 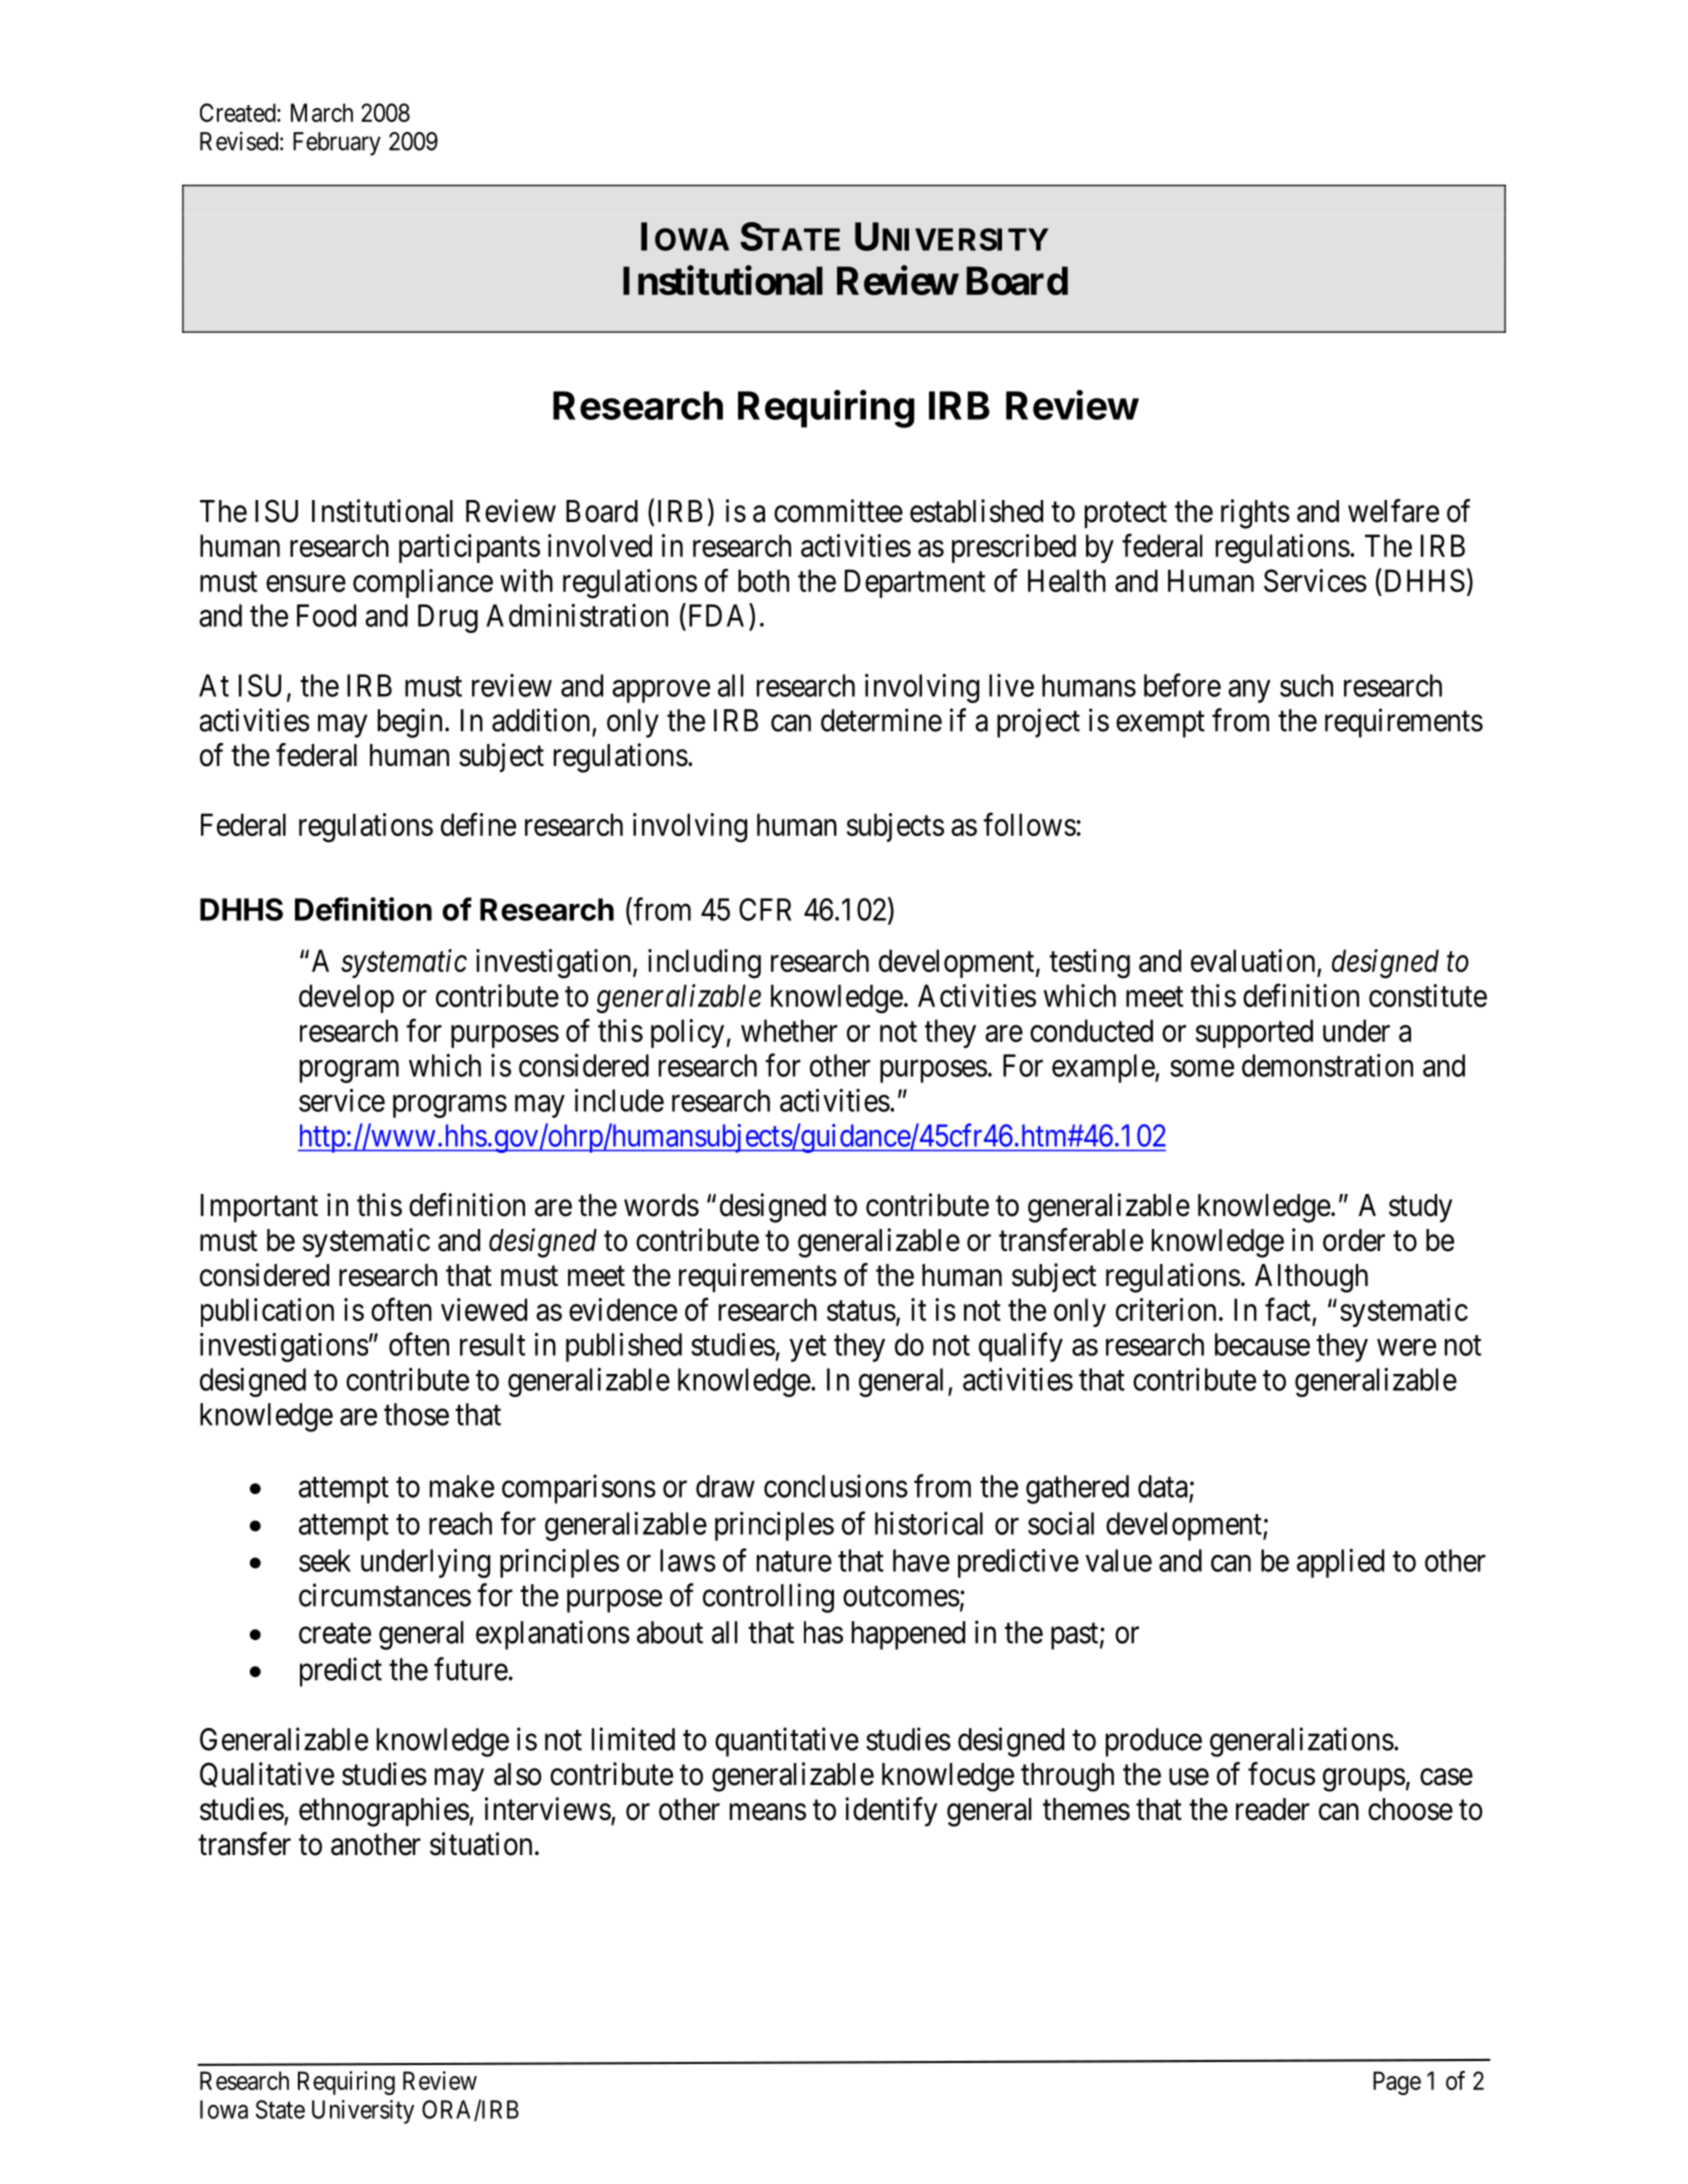 I want to click on welfare, so click(x=1393, y=511).
